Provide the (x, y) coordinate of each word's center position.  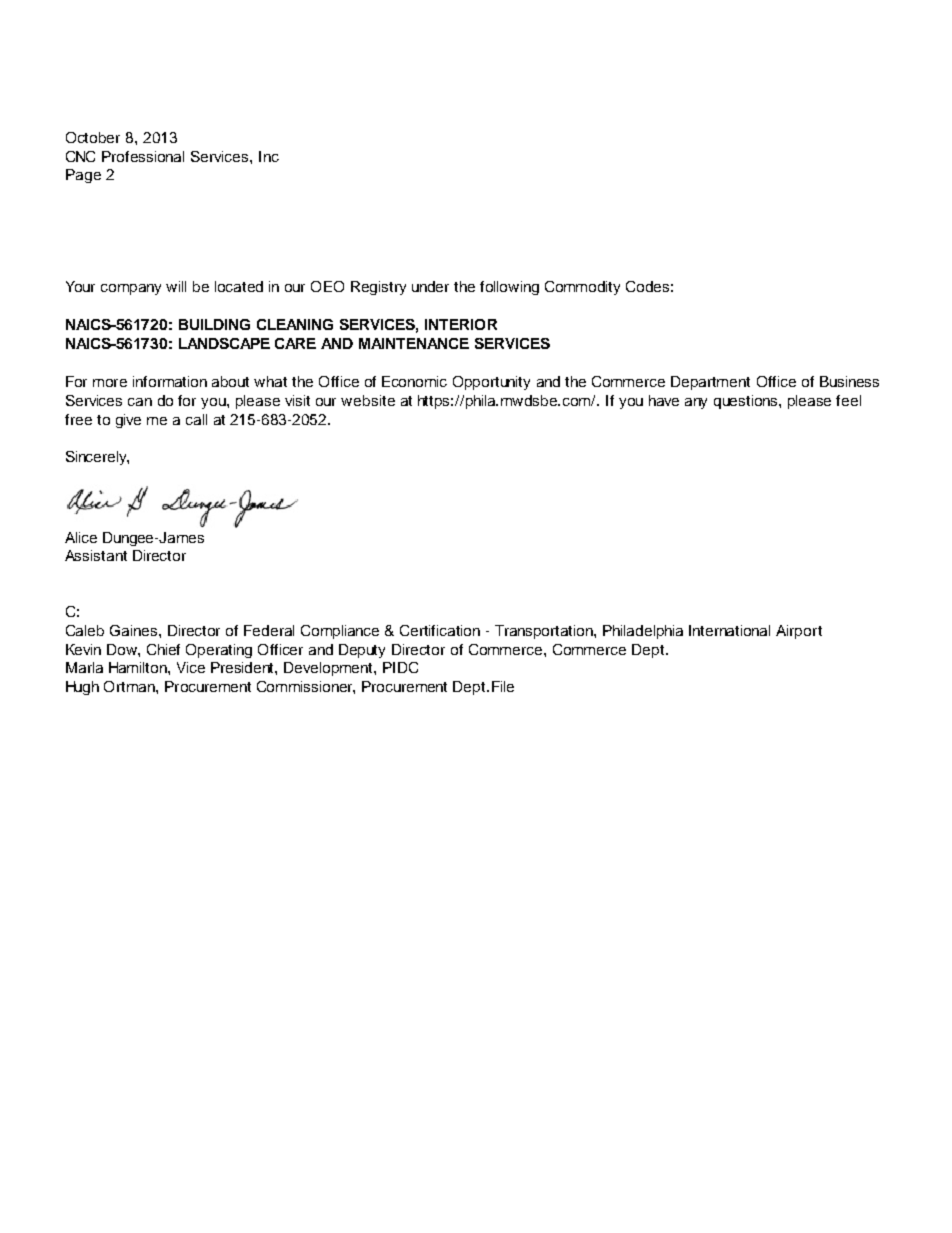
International (729, 630)
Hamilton (139, 667)
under (430, 286)
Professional (143, 156)
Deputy (362, 651)
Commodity (582, 288)
